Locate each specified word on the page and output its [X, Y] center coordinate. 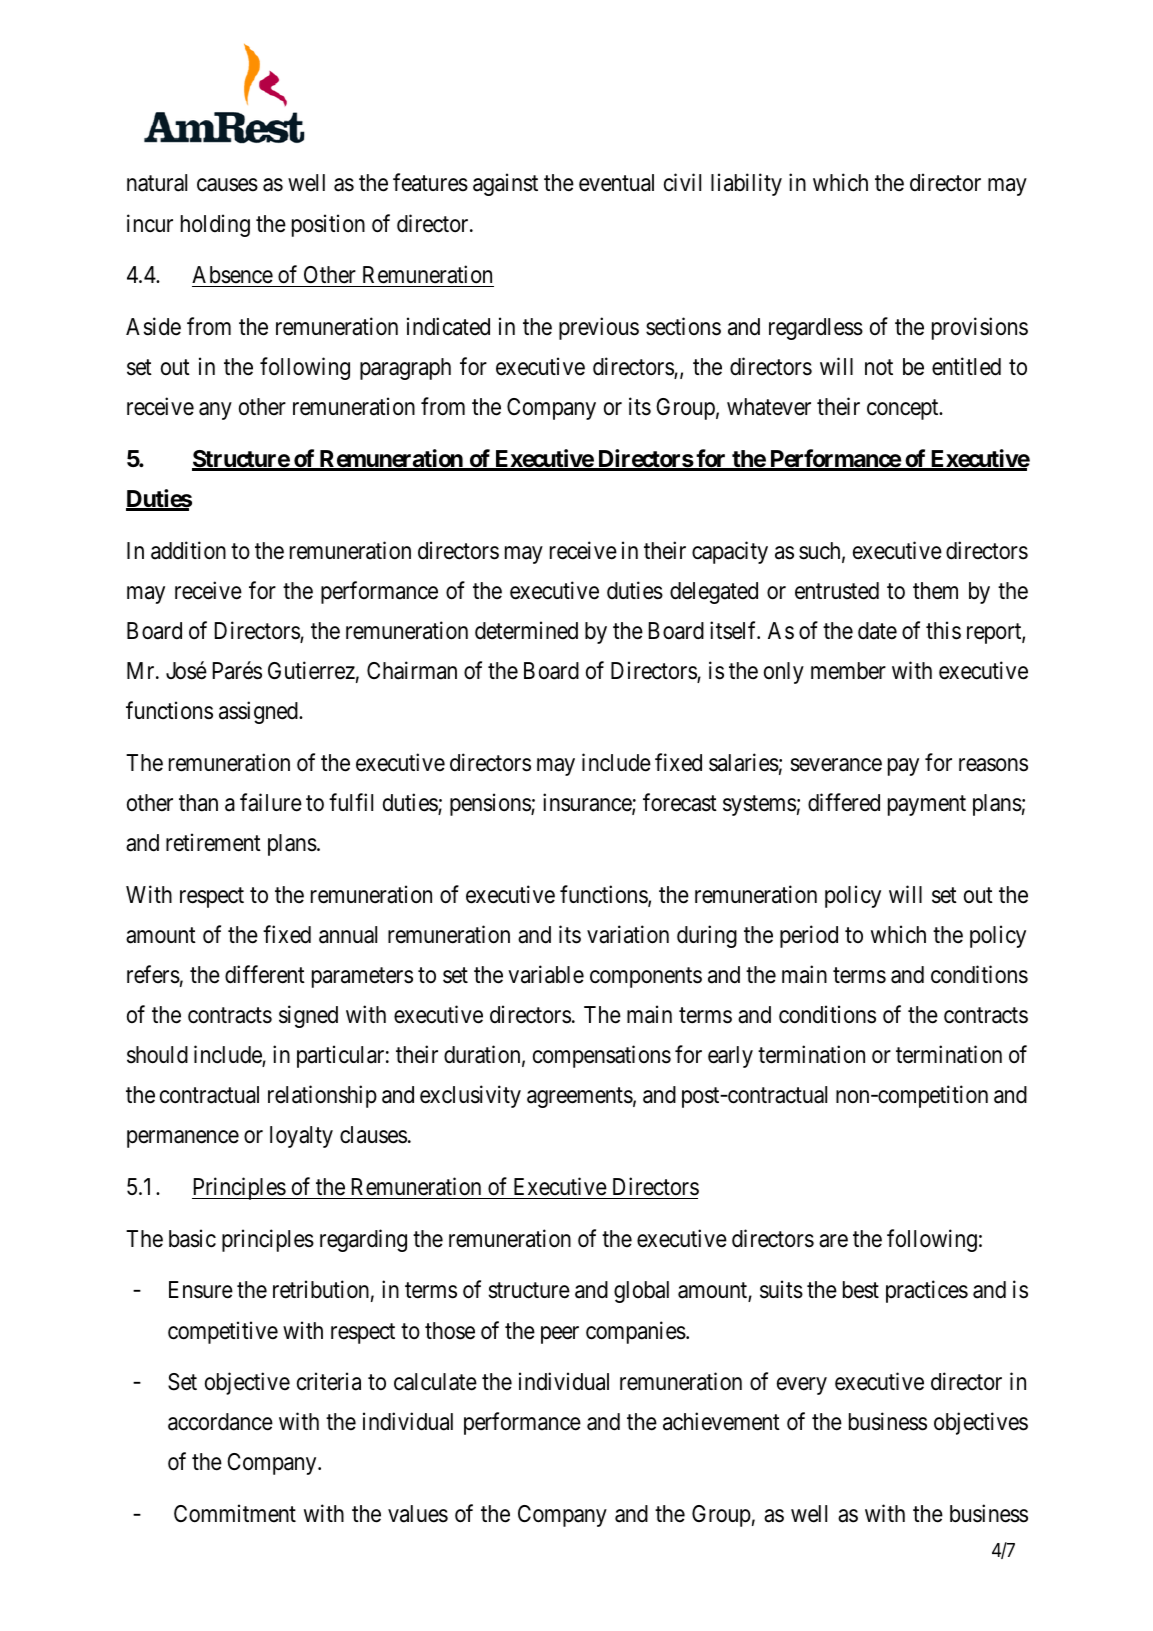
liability [746, 184]
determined [526, 630]
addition [188, 550]
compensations [602, 1056]
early [730, 1057]
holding [215, 225]
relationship [322, 1096]
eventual [616, 183]
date [877, 631]
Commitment [235, 1513]
